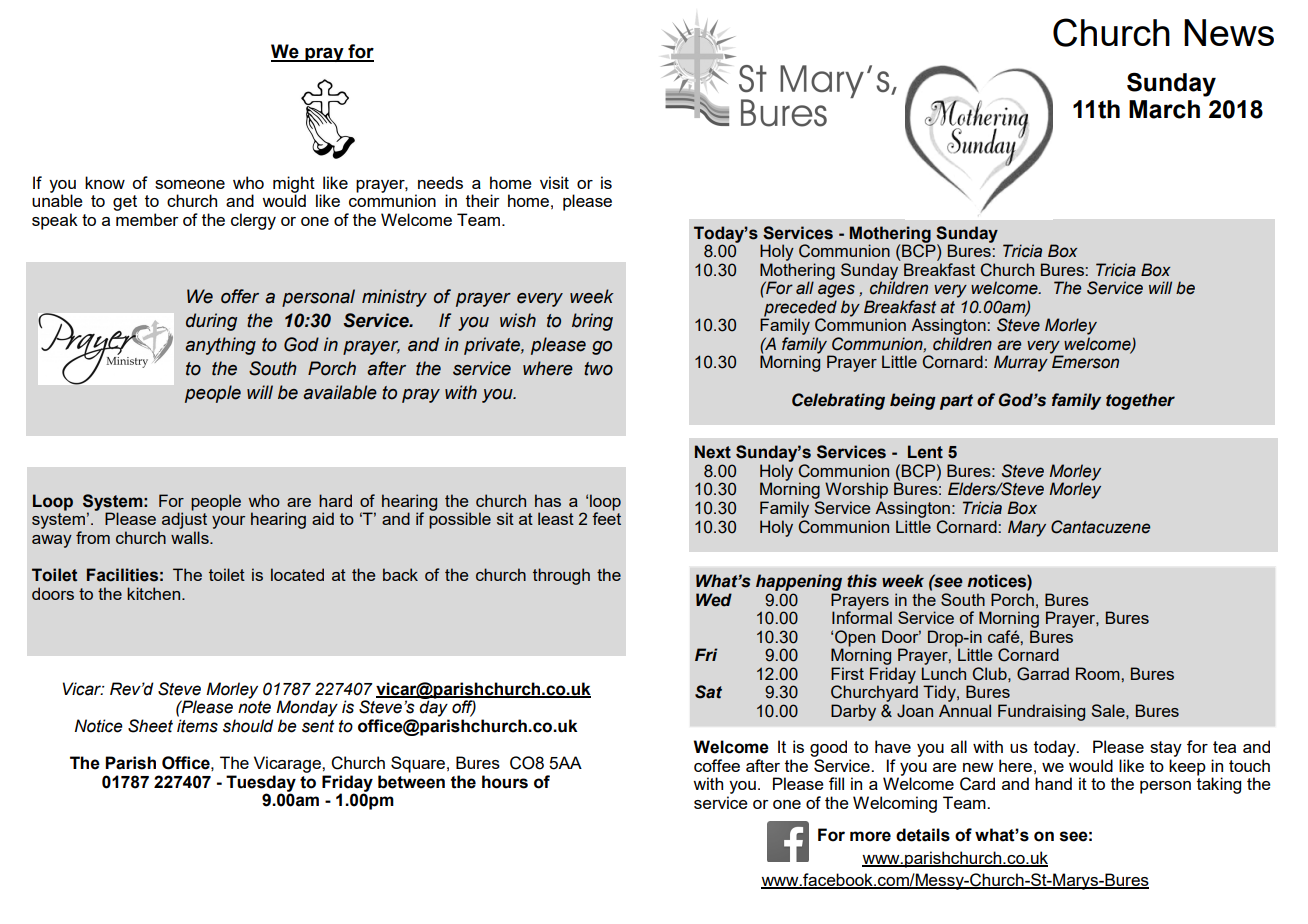  Describe the element at coordinates (1053, 783) in the screenshot. I see `hand` at that location.
